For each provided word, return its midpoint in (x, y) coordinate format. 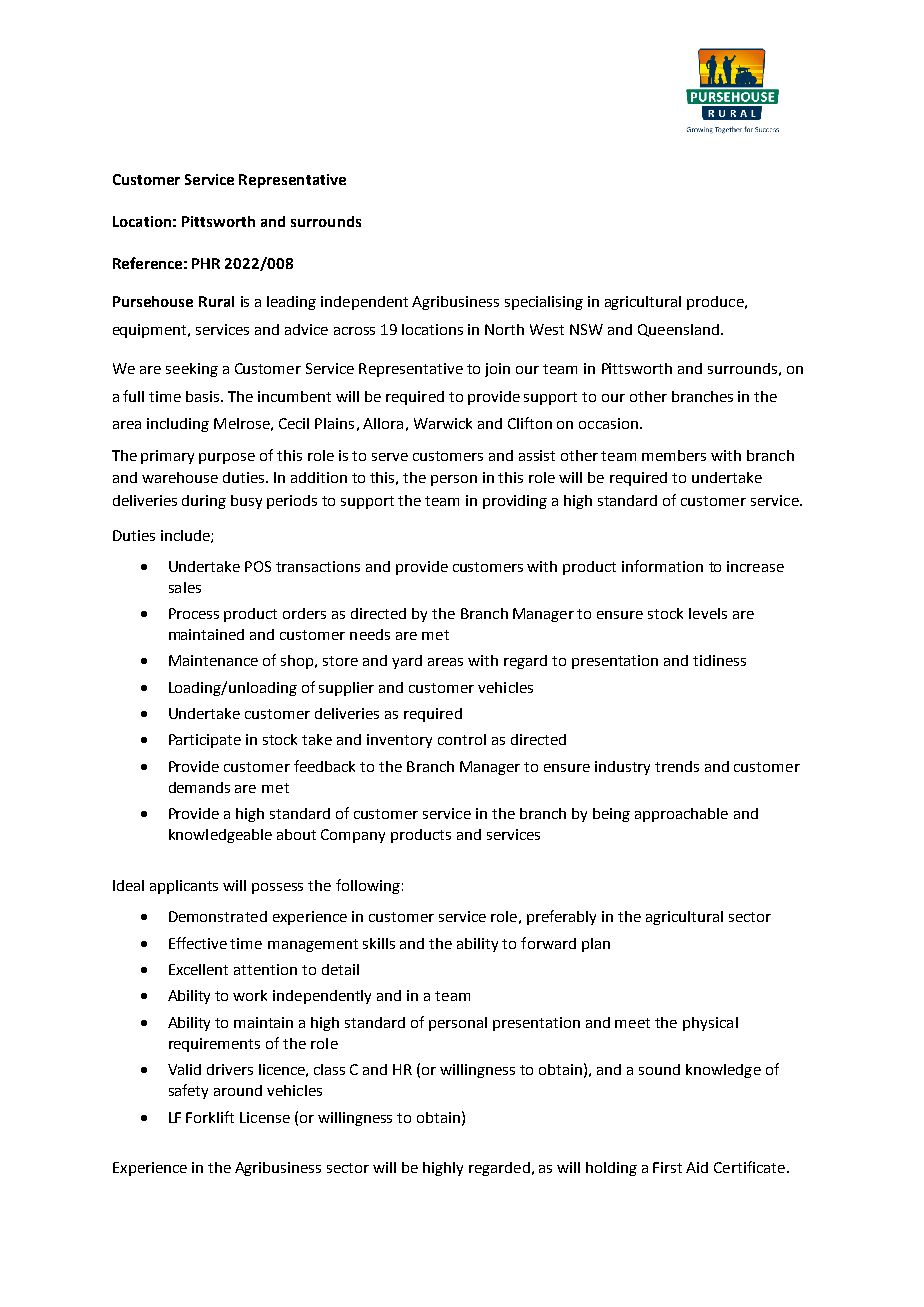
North (504, 329)
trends (677, 766)
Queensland (680, 330)
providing (515, 502)
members (674, 455)
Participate (205, 741)
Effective (198, 943)
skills (379, 943)
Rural (216, 301)
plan (596, 945)
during (204, 502)
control (462, 739)
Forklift (210, 1117)
